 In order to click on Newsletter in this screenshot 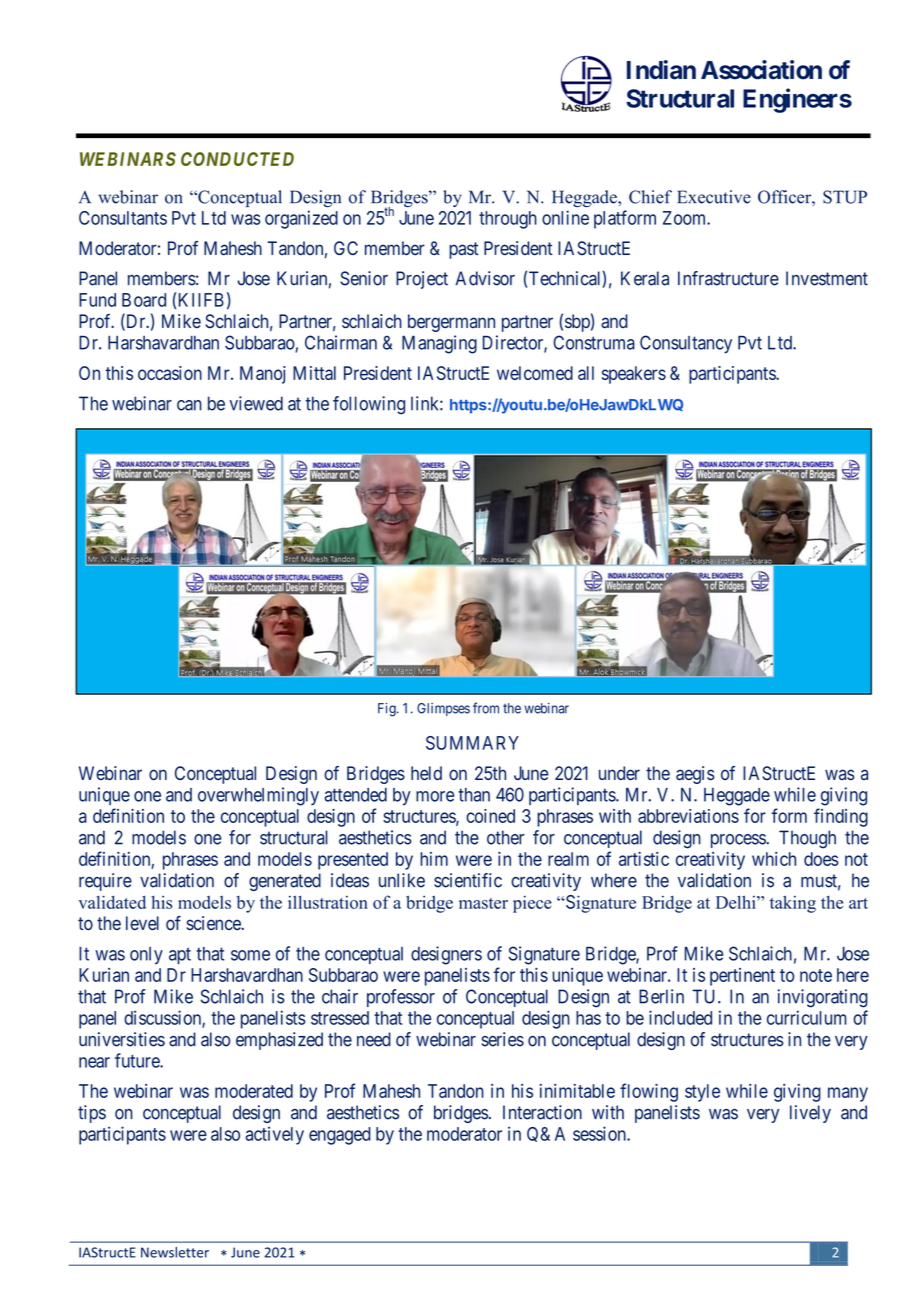, I will do `click(175, 1252)`.
